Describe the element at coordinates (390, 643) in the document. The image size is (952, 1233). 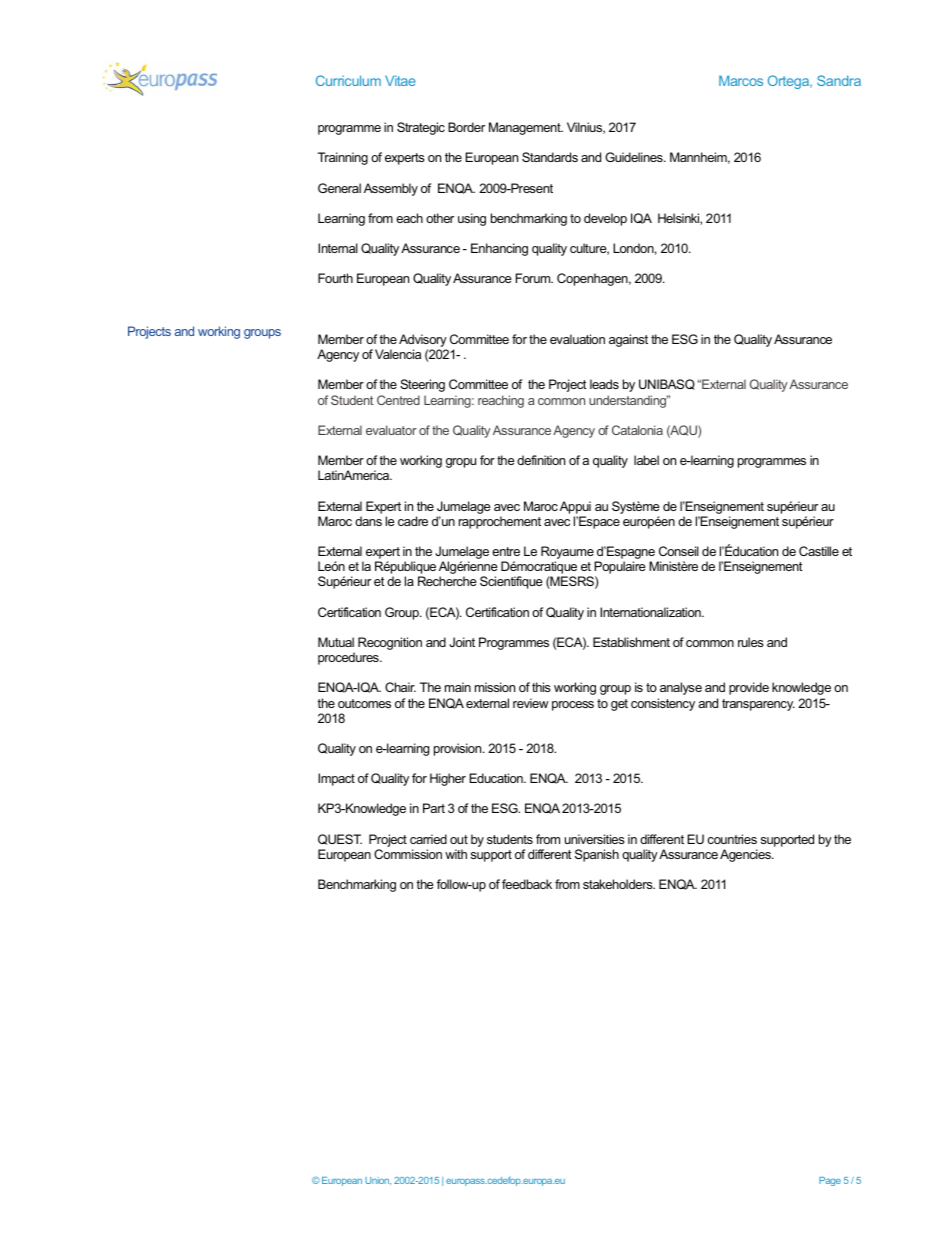
I see `Recognition` at that location.
